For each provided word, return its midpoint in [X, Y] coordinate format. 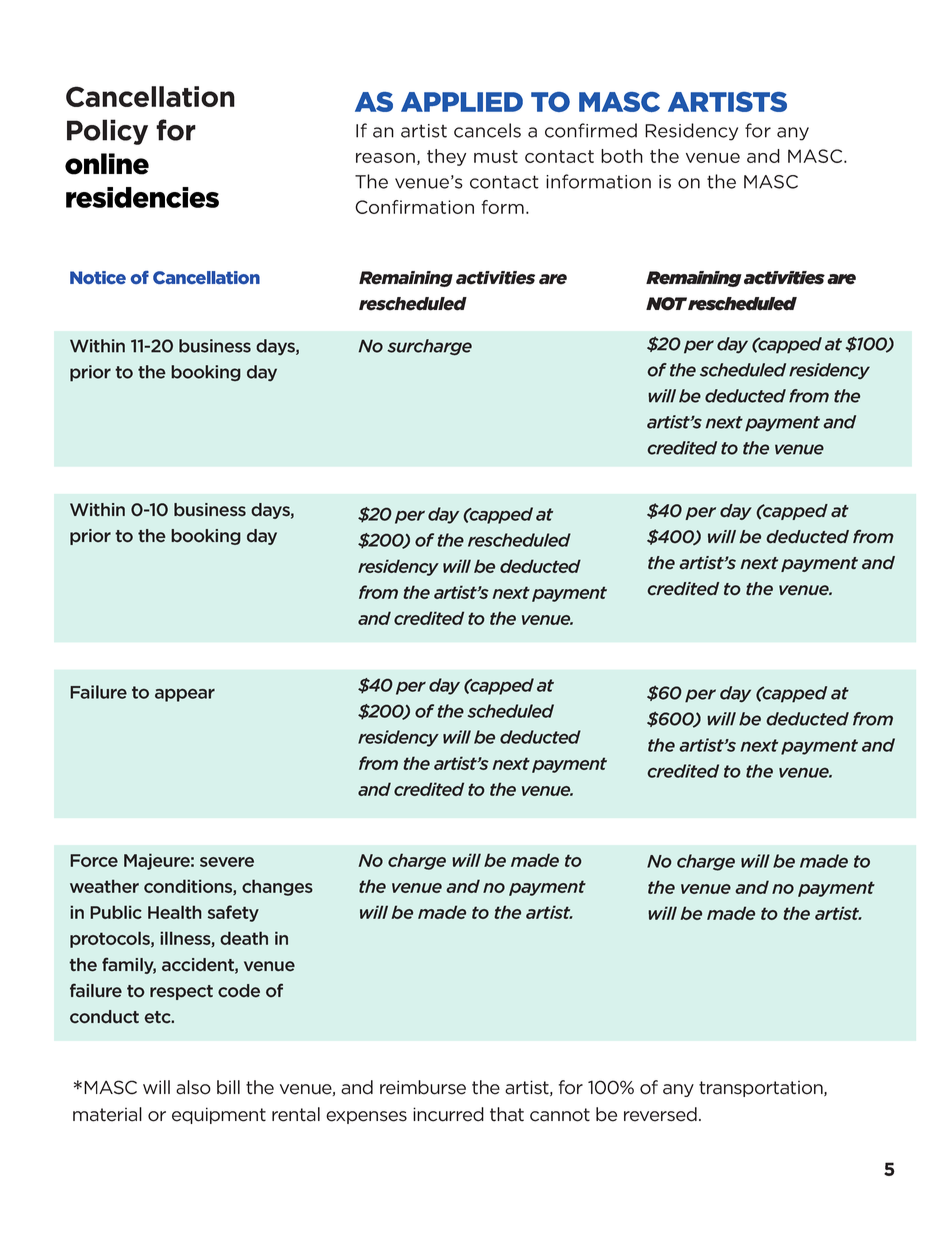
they [446, 157]
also [193, 1087]
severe [227, 862]
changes [277, 887]
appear [185, 695]
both [622, 156]
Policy [107, 132]
